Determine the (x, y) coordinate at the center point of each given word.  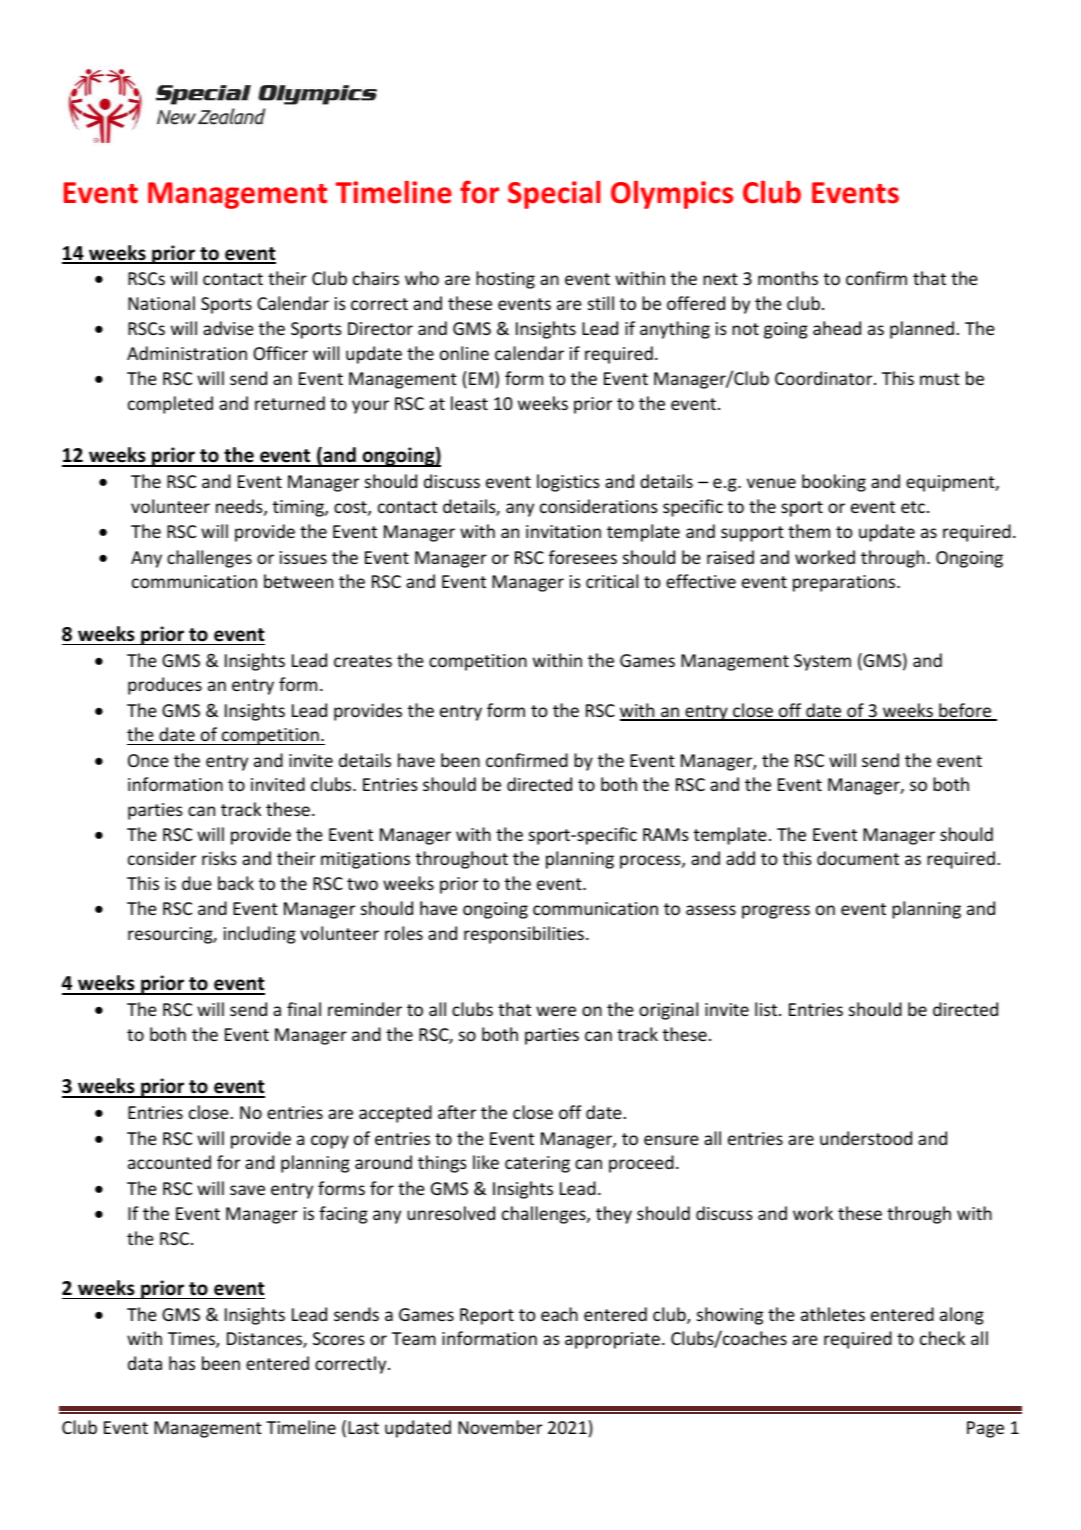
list (767, 1009)
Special (554, 195)
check (942, 1338)
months (788, 278)
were (556, 1011)
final (304, 1009)
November (500, 1427)
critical (612, 581)
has (182, 1363)
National (161, 303)
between (298, 581)
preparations (845, 583)
